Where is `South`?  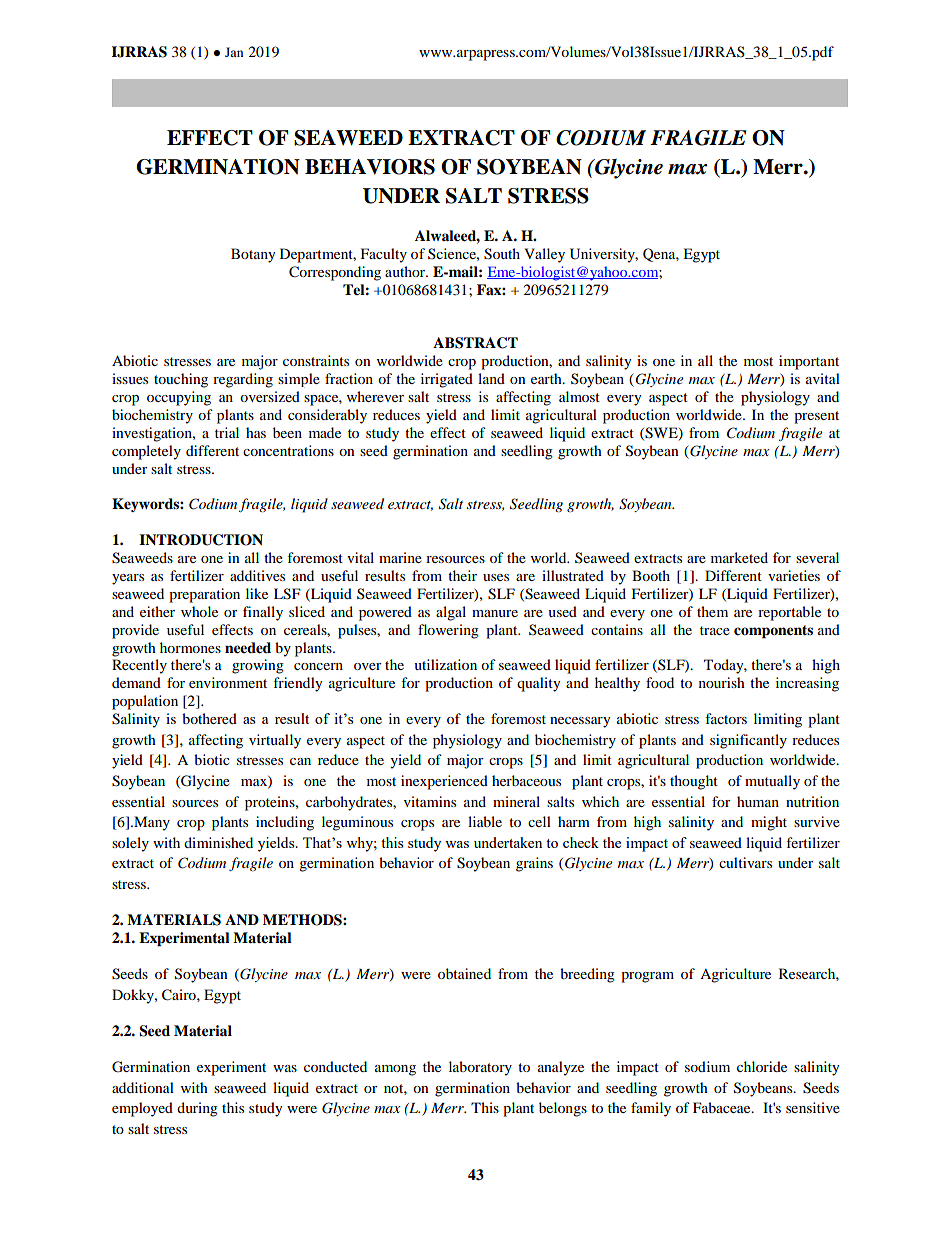 South is located at coordinates (502, 254).
